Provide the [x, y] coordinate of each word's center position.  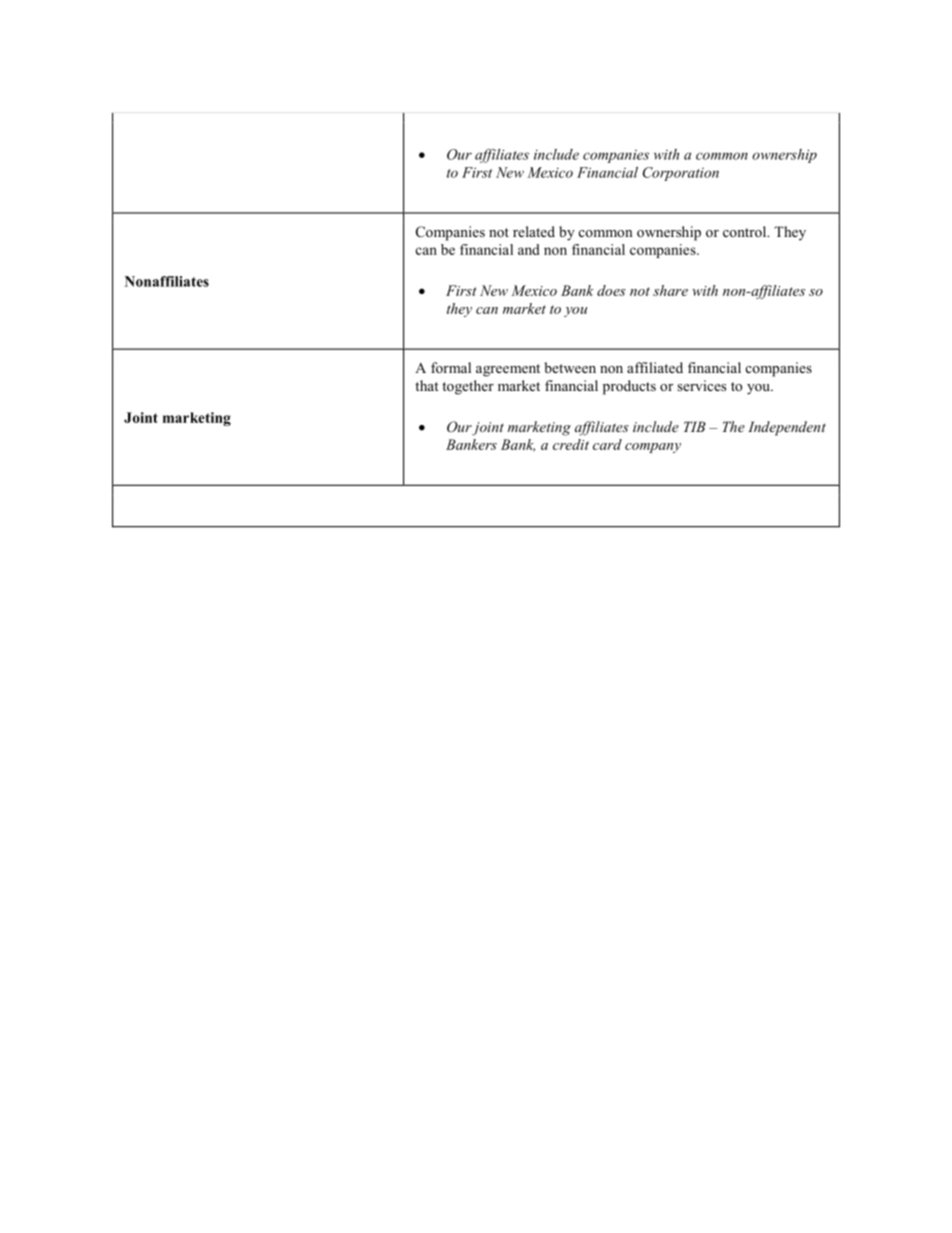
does [611, 290]
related [534, 231]
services [701, 385]
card [607, 444]
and [529, 249]
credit [571, 444]
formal [451, 367]
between [570, 367]
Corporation [681, 174]
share [670, 290]
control [746, 231]
